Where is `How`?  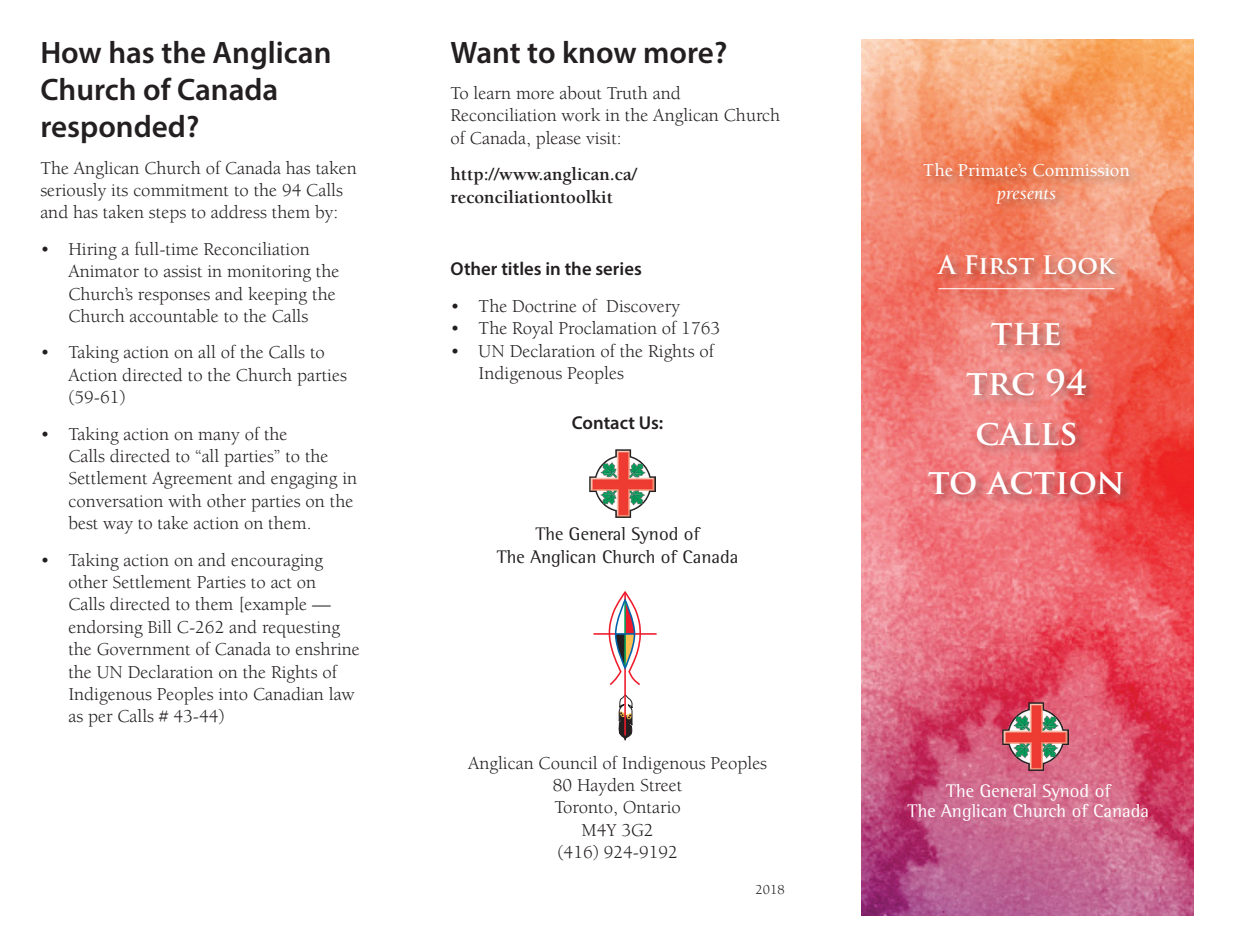 How is located at coordinates (71, 53).
